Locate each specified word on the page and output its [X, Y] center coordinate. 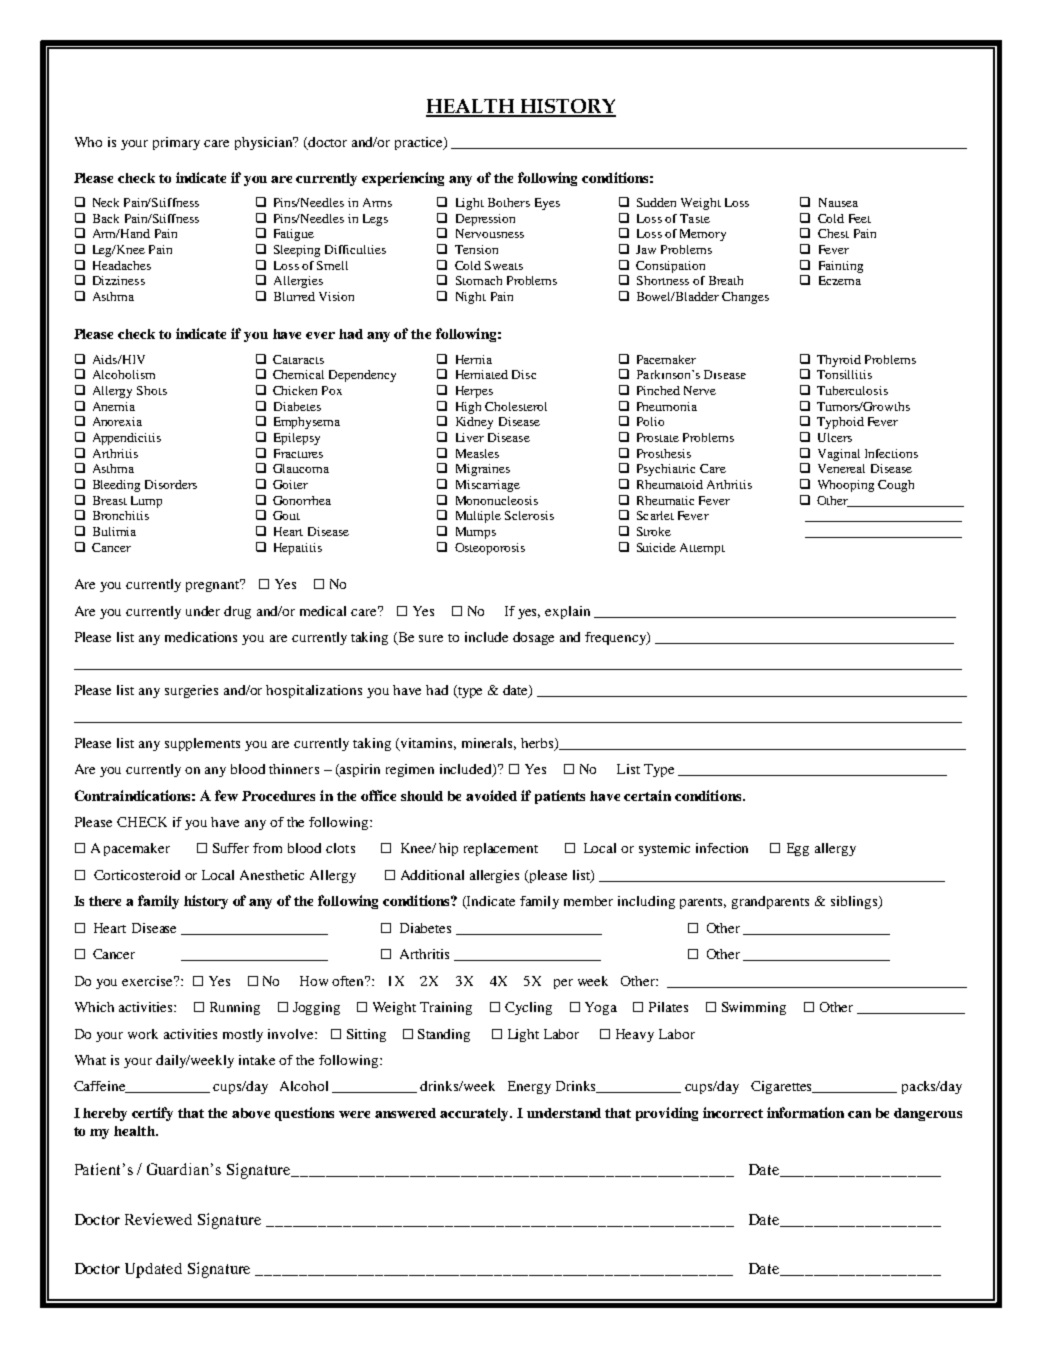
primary [176, 143]
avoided [491, 795]
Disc [524, 374]
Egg [798, 849]
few [226, 795]
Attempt [702, 549]
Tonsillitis [844, 374]
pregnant [214, 585]
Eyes [547, 204]
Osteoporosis [490, 549]
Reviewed [158, 1219]
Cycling [528, 1008]
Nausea [838, 202]
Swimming [754, 1008]
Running [235, 1008]
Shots [152, 390]
